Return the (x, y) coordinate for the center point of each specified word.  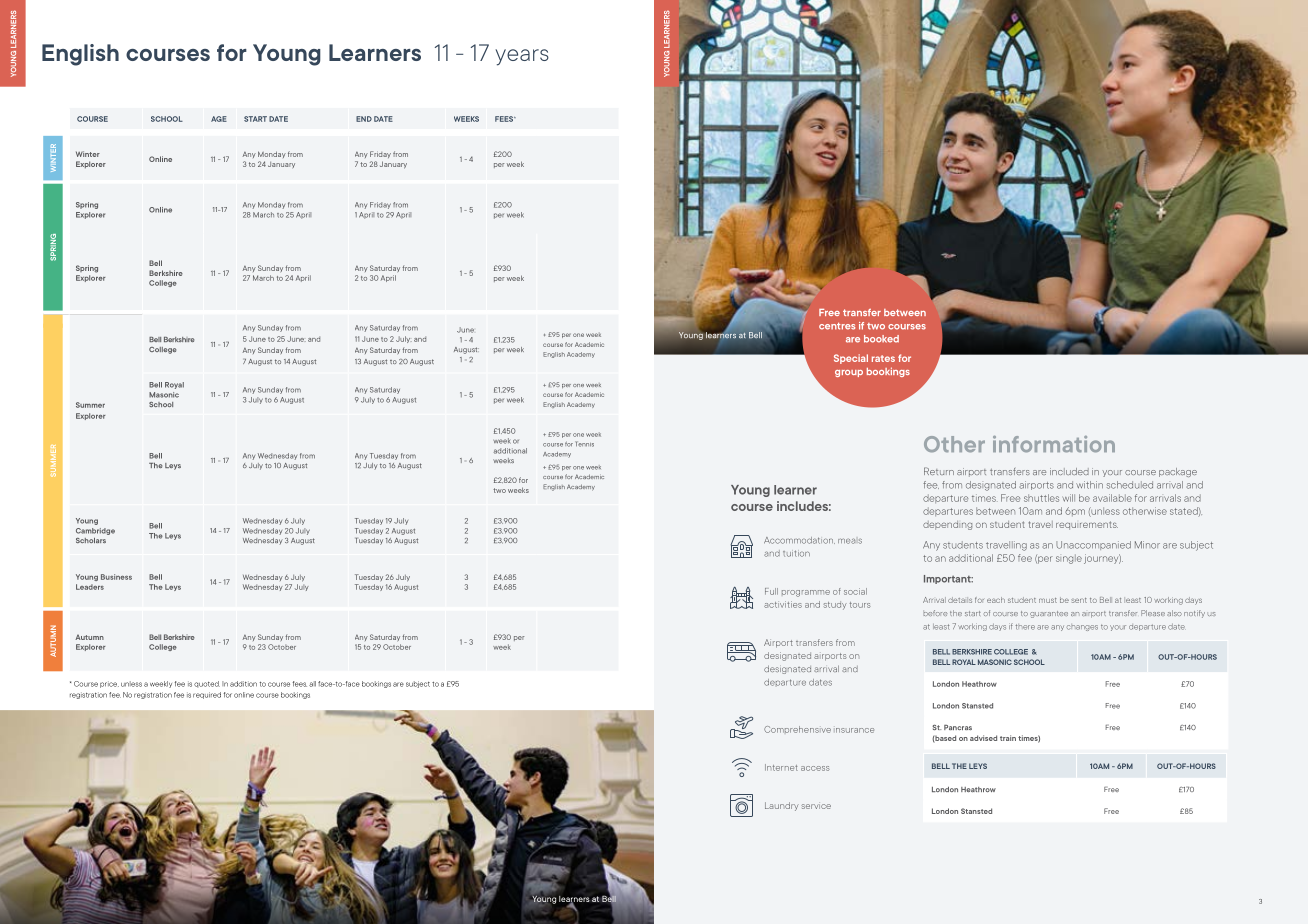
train (1008, 738)
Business (116, 577)
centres (837, 326)
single (1069, 559)
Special (851, 359)
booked (881, 339)
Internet (781, 767)
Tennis (584, 444)
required (207, 695)
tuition (796, 553)
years (522, 57)
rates (883, 358)
